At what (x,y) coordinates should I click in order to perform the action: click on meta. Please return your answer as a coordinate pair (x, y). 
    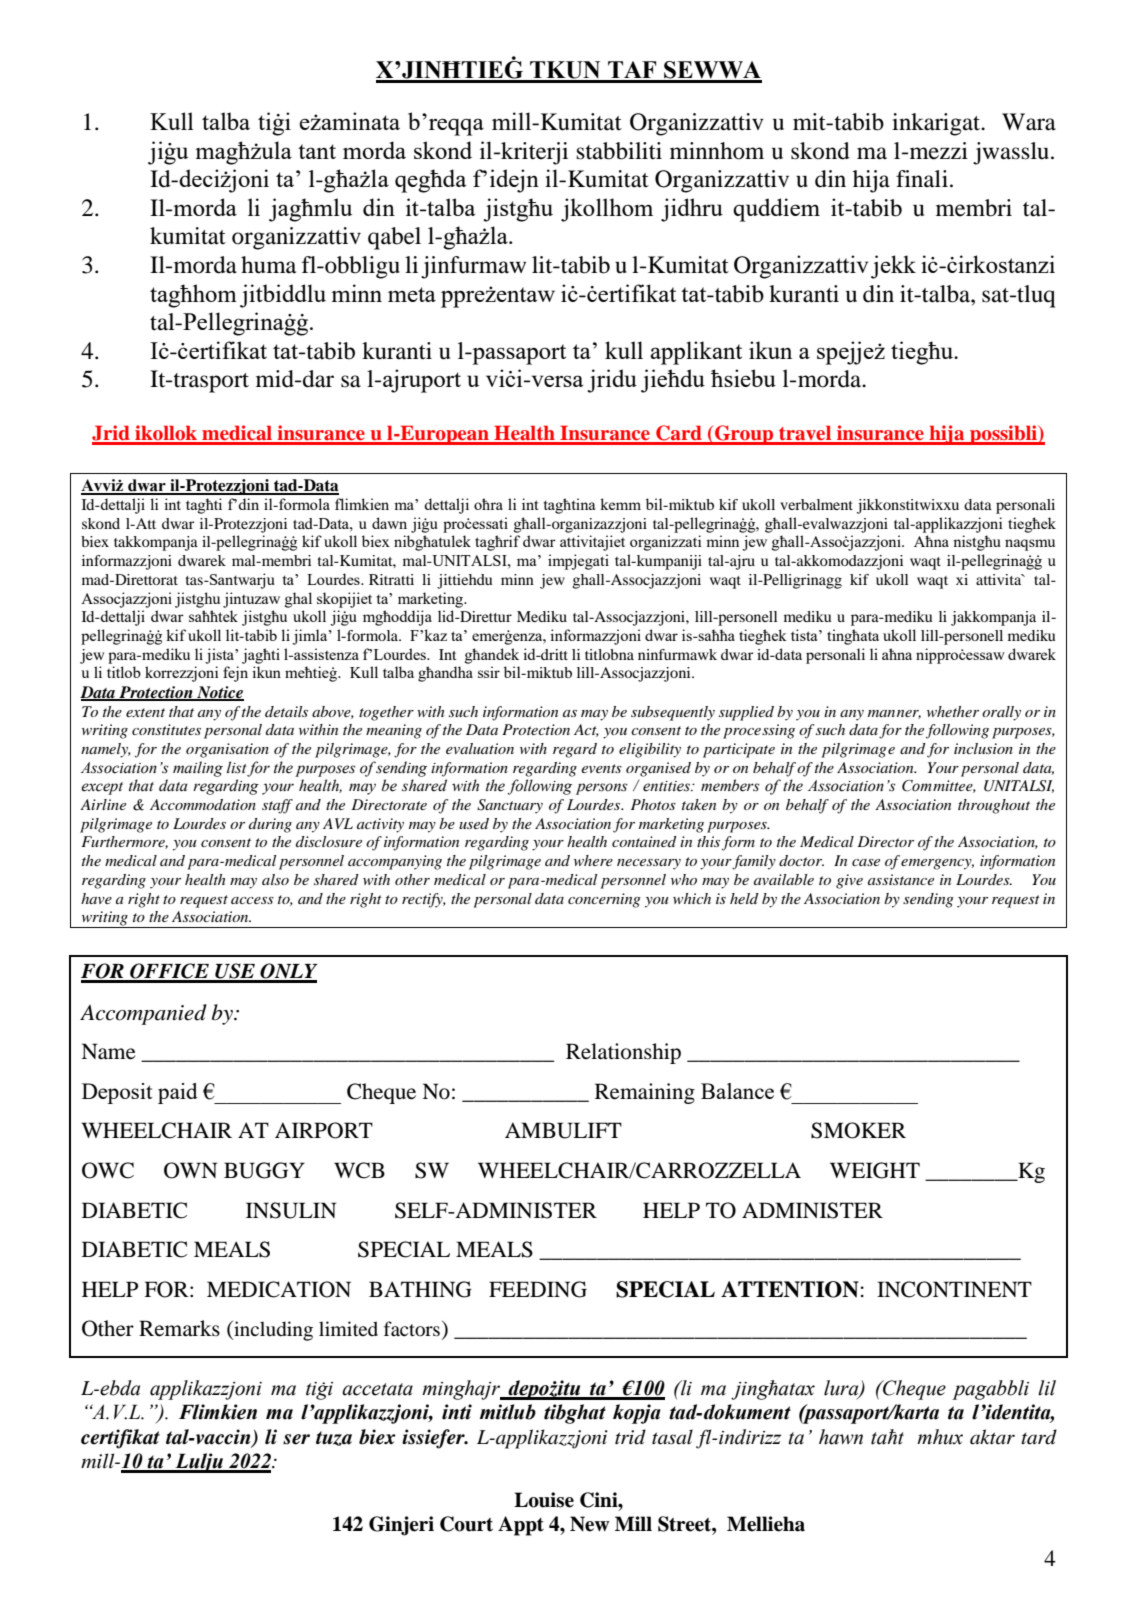
    Looking at the image, I should click on (412, 294).
